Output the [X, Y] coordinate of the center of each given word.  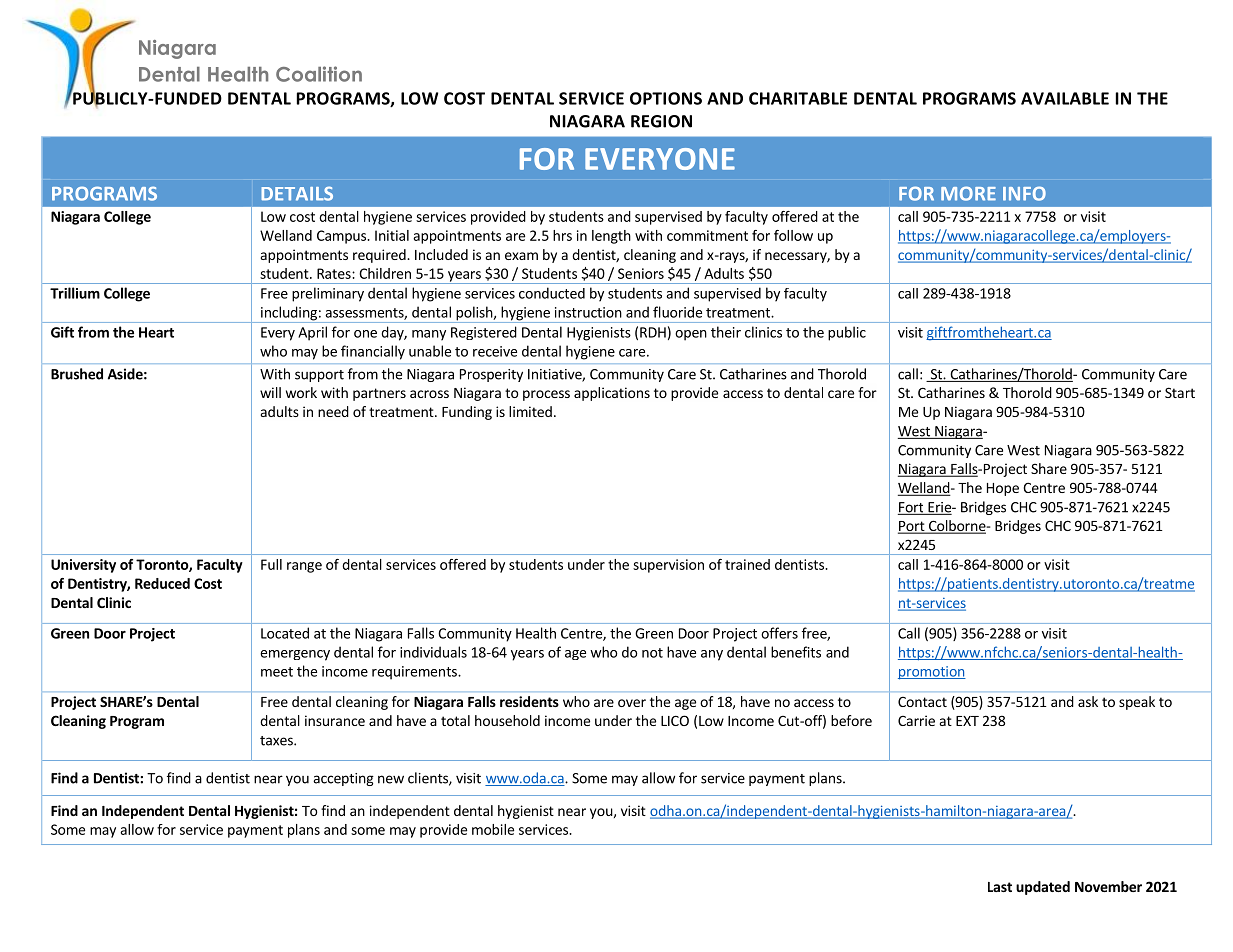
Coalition [319, 74]
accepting [343, 779]
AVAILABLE [1065, 98]
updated [1043, 888]
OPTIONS [666, 98]
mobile [493, 829]
